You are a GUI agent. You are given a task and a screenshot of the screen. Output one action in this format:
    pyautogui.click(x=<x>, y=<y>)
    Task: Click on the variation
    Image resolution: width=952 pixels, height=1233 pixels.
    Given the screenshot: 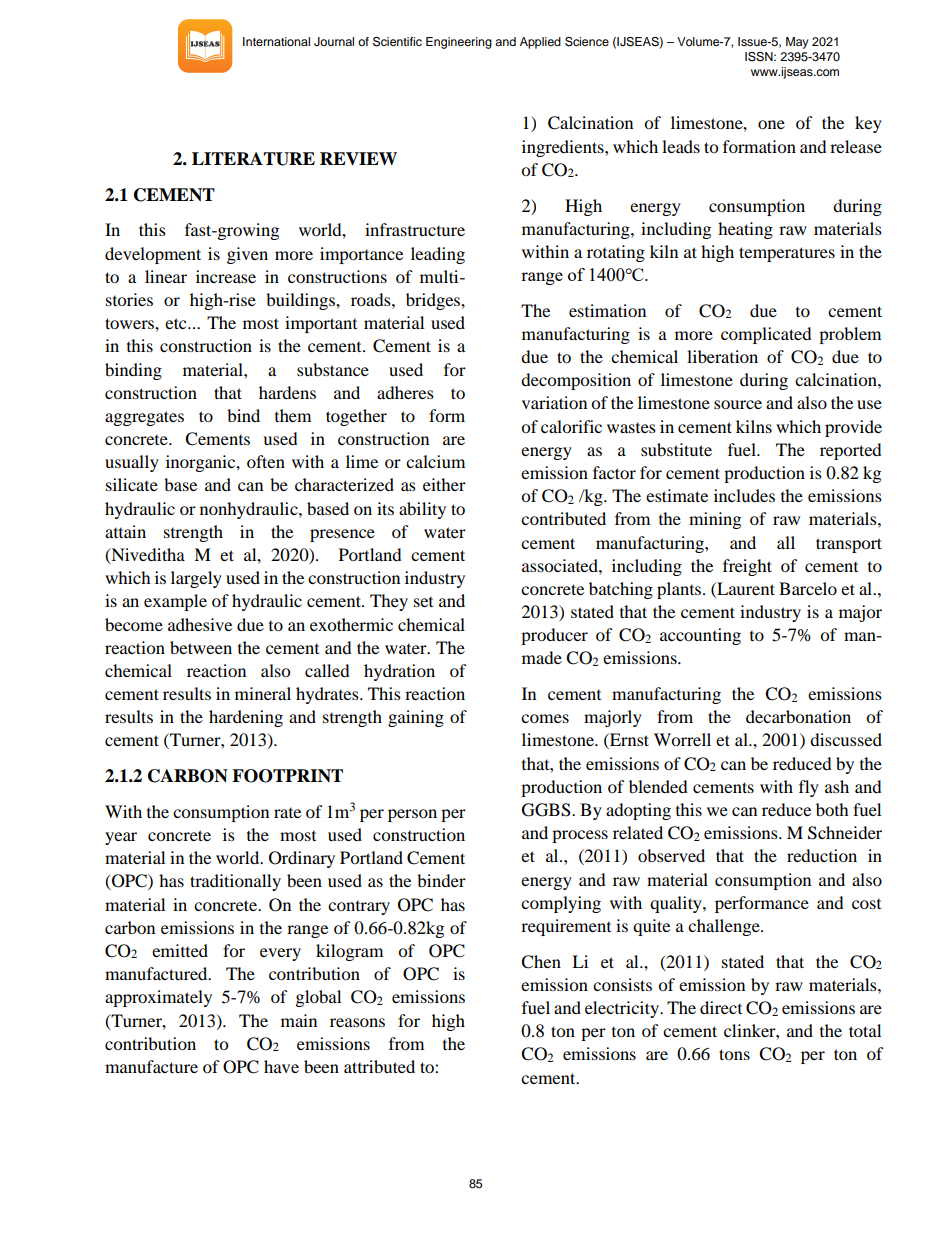 What is the action you would take?
    pyautogui.click(x=554, y=402)
